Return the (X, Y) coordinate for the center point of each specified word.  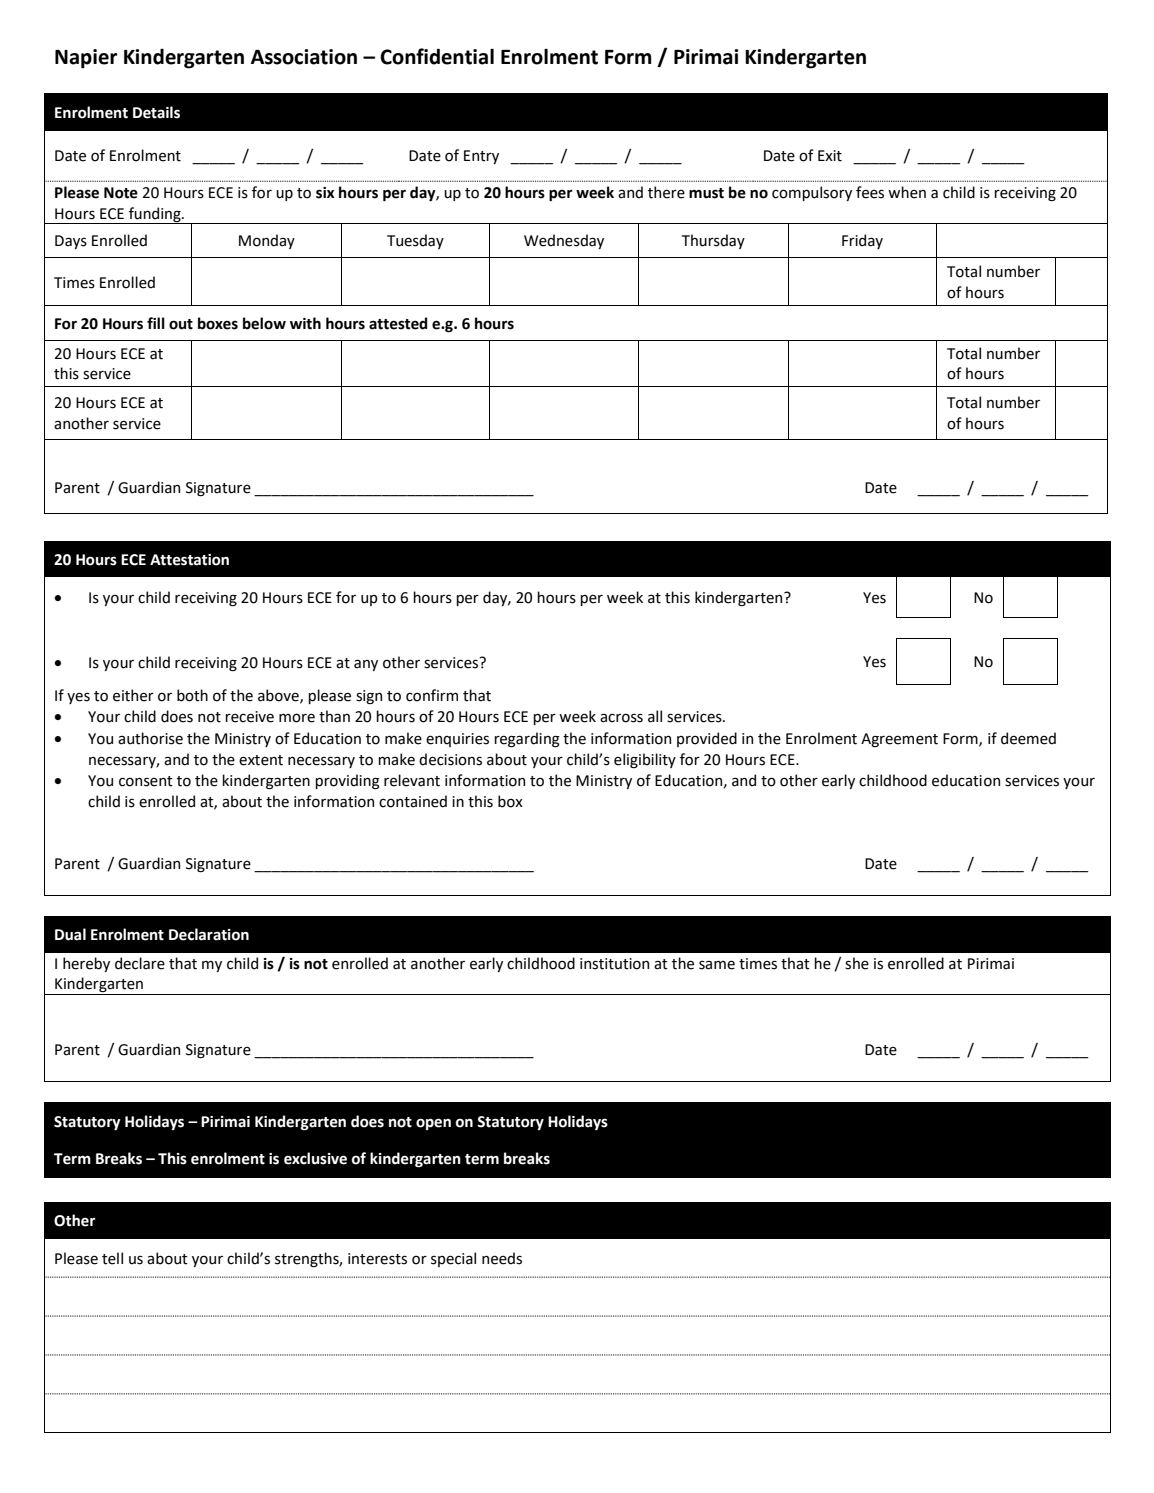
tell (112, 1258)
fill (156, 323)
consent (146, 781)
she (857, 963)
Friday (862, 241)
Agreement (899, 740)
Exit (830, 156)
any (366, 665)
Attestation (189, 560)
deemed (1028, 738)
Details (156, 112)
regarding (527, 740)
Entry (481, 157)
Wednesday (564, 241)
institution (614, 964)
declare (140, 963)
